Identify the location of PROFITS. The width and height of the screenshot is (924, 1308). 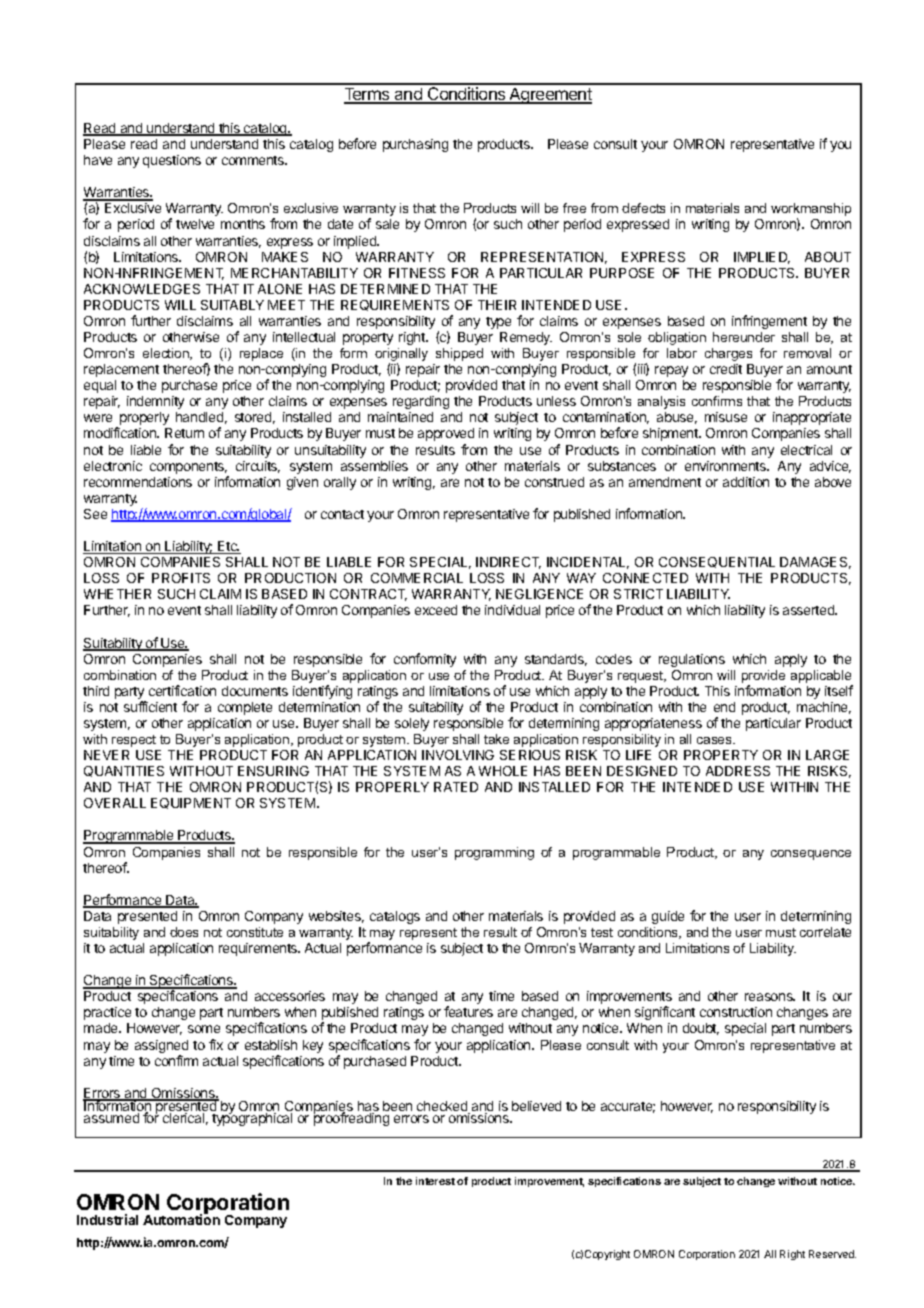
(181, 578).
